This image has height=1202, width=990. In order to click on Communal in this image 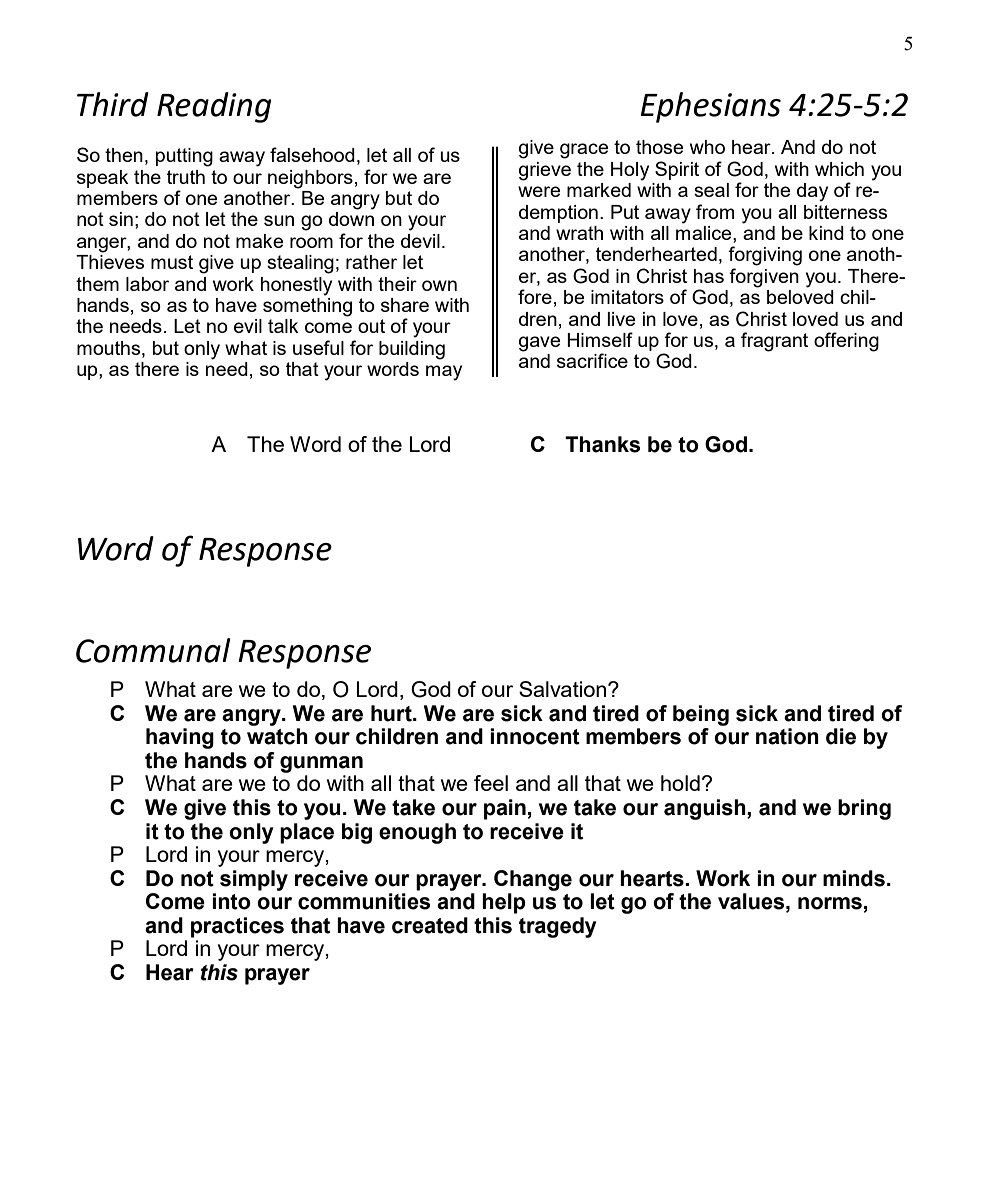, I will do `click(153, 650)`.
